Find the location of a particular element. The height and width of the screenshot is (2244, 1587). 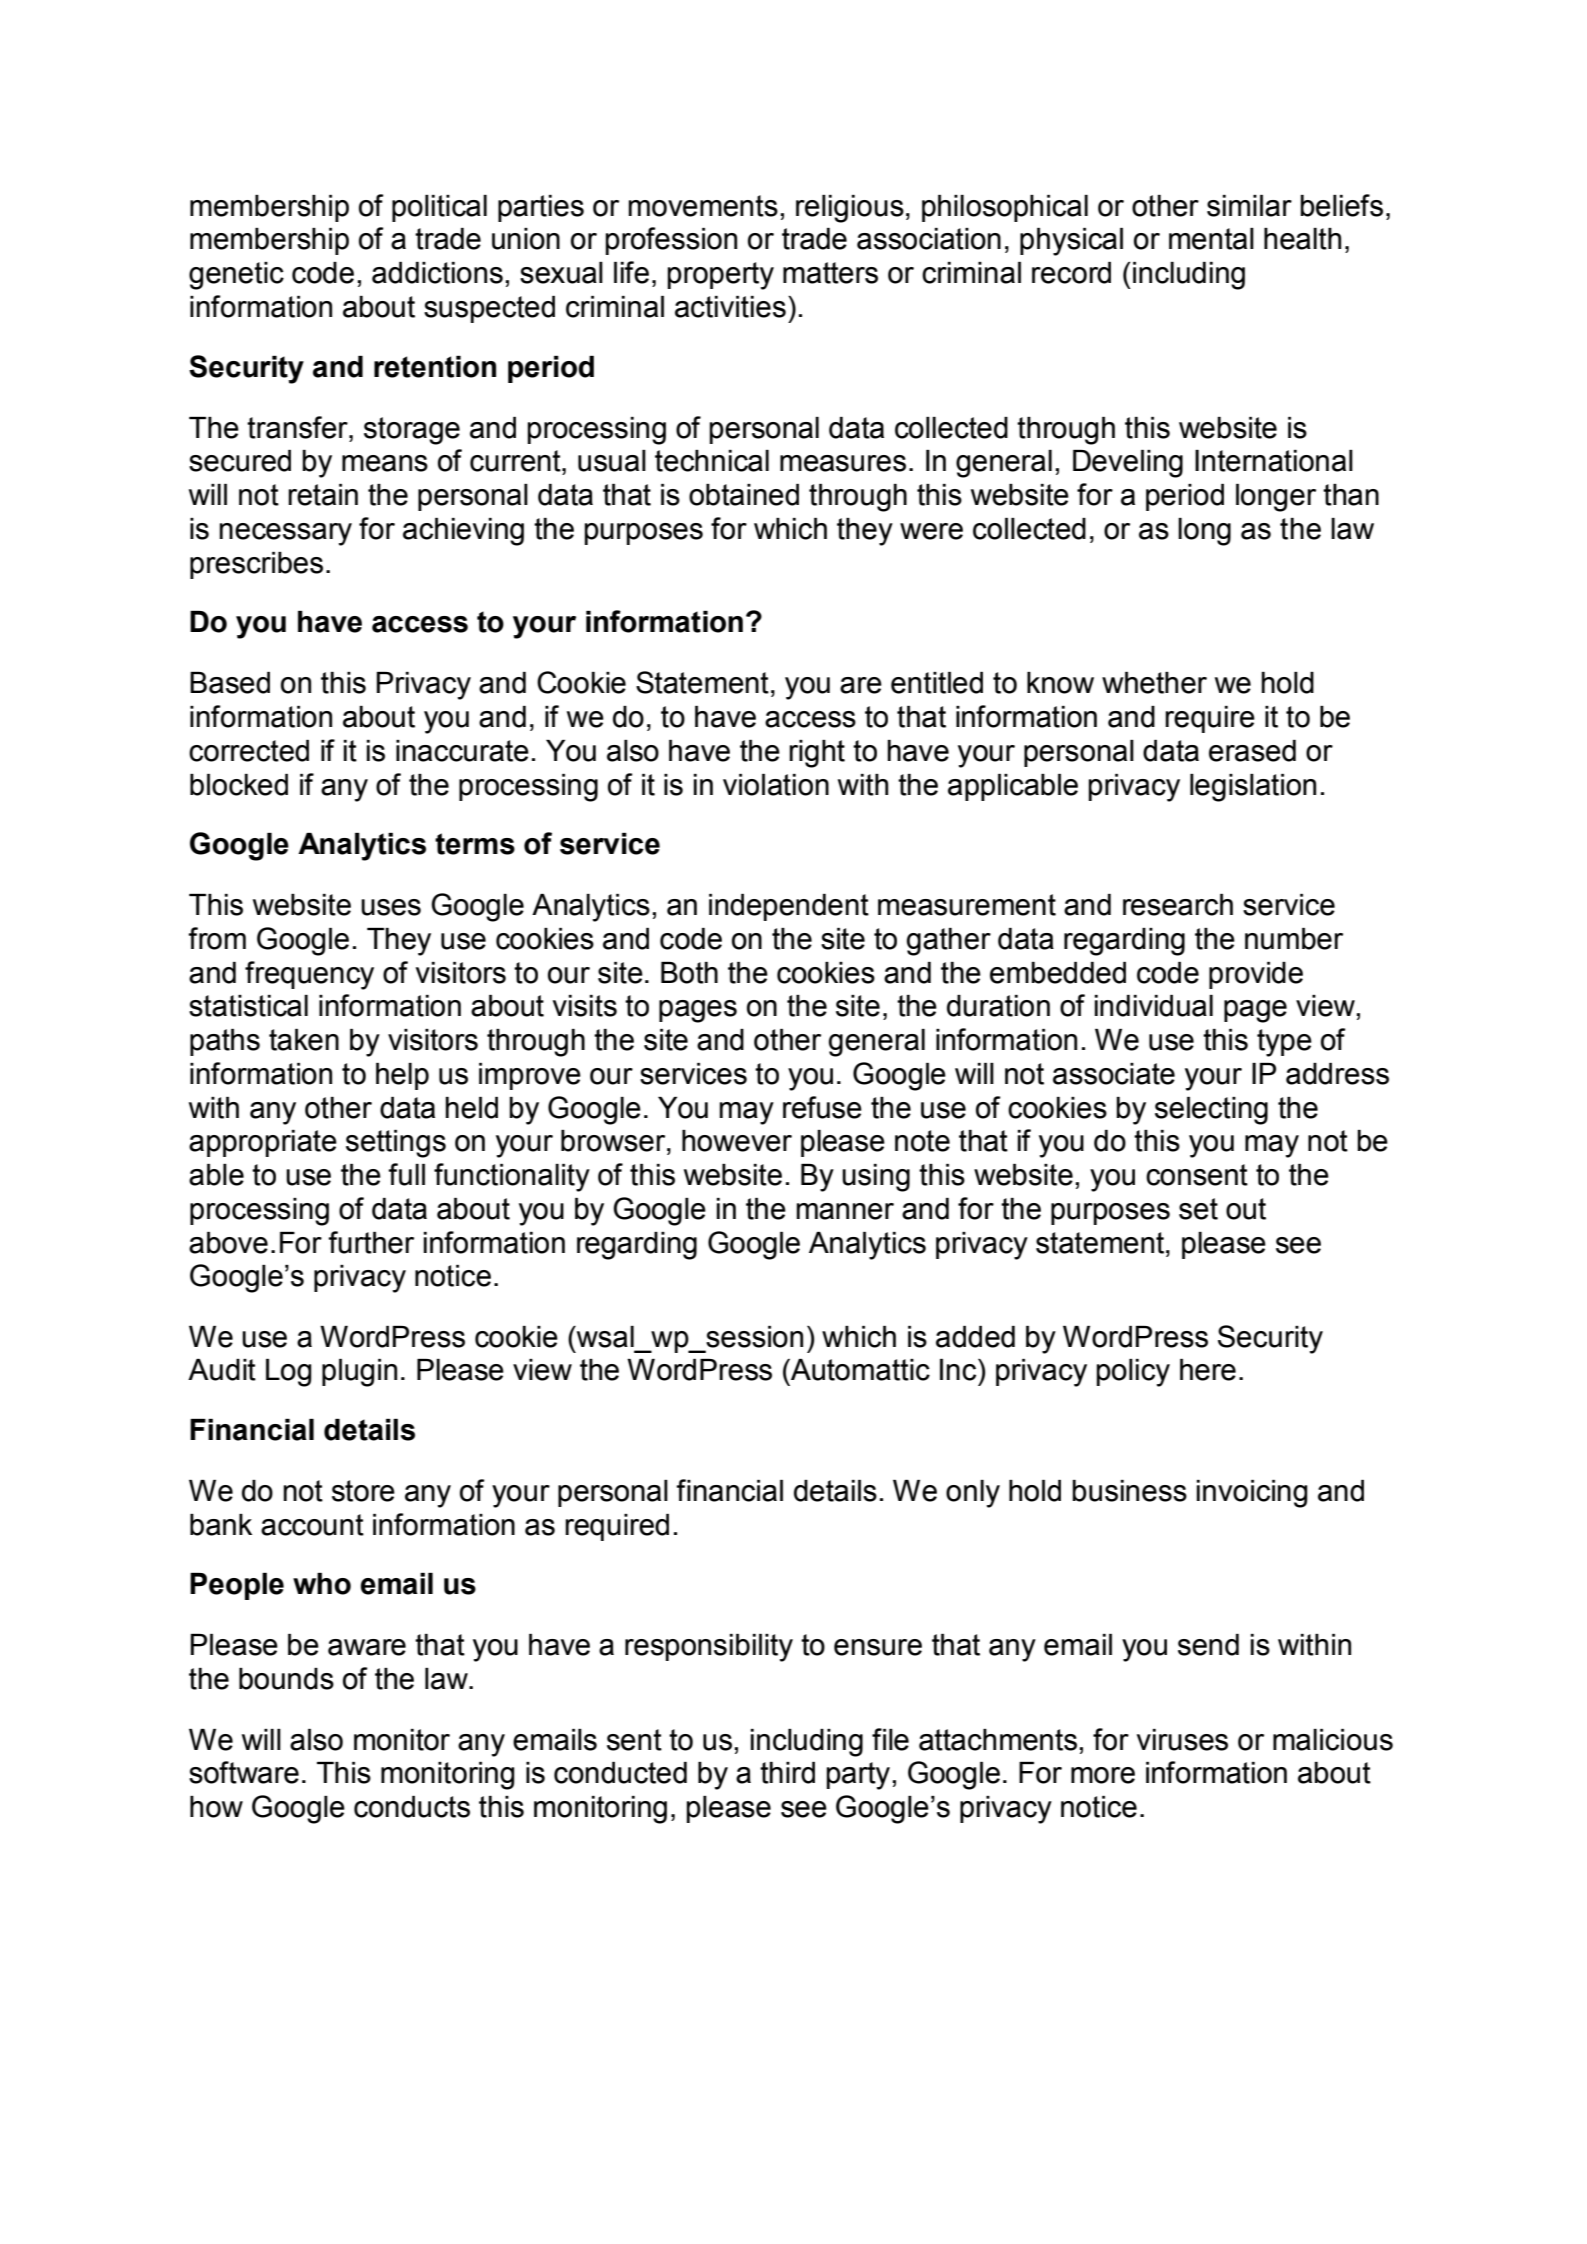

manner is located at coordinates (845, 1211).
